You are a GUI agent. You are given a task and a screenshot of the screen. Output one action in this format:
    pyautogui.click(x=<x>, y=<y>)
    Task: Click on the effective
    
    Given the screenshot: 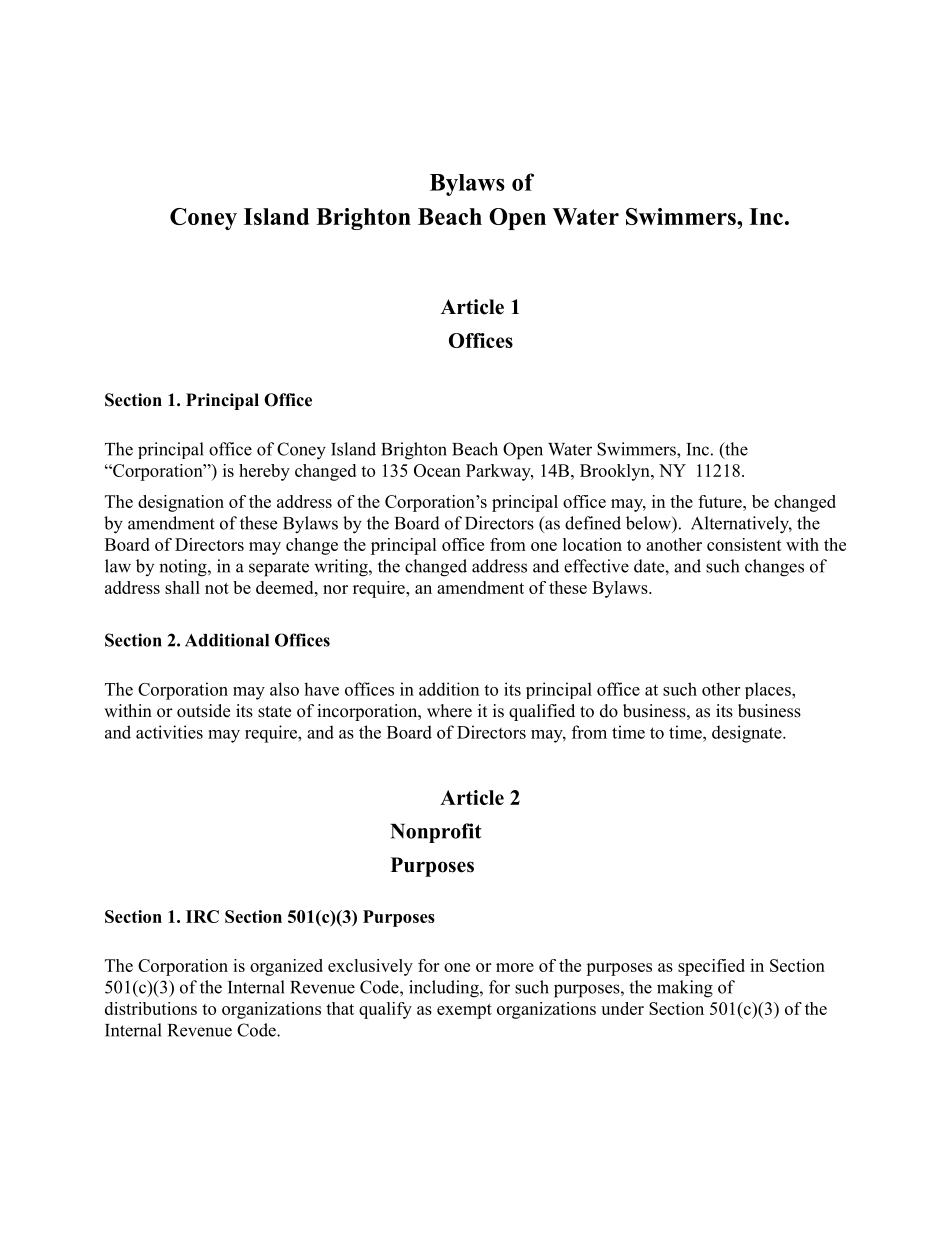 What is the action you would take?
    pyautogui.click(x=596, y=566)
